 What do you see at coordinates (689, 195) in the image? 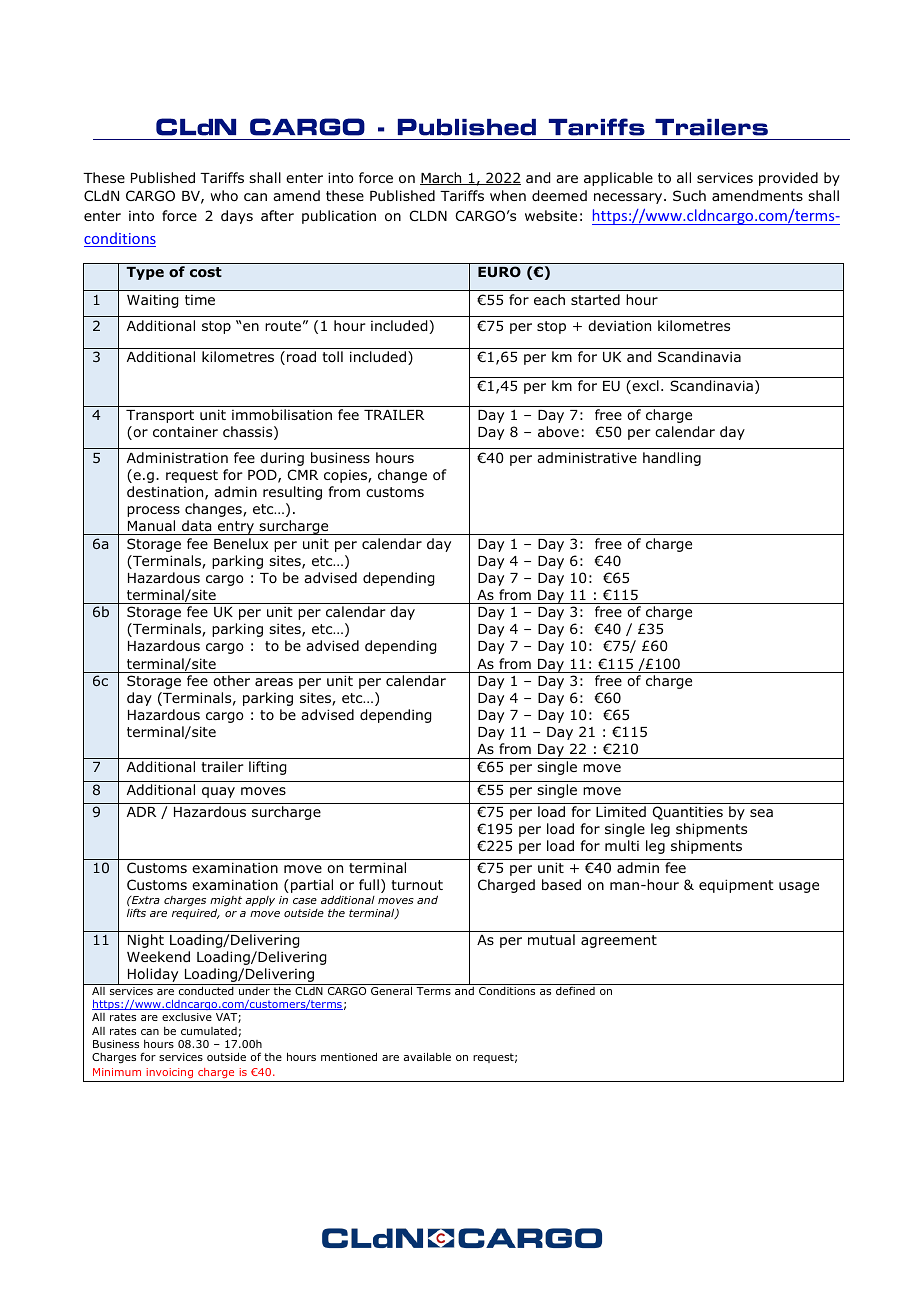
I see `Such` at bounding box center [689, 195].
